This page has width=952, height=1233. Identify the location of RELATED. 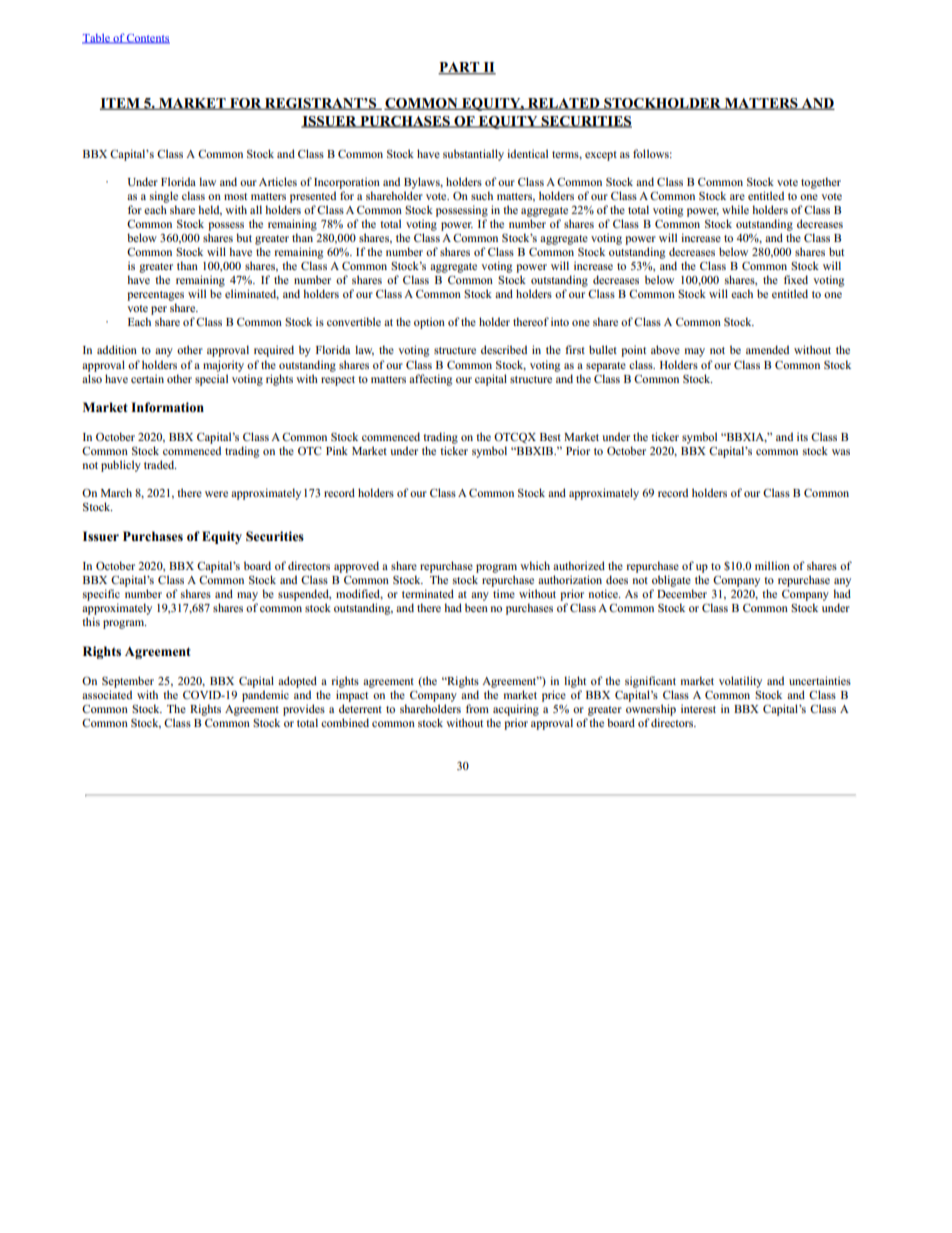
(564, 104).
